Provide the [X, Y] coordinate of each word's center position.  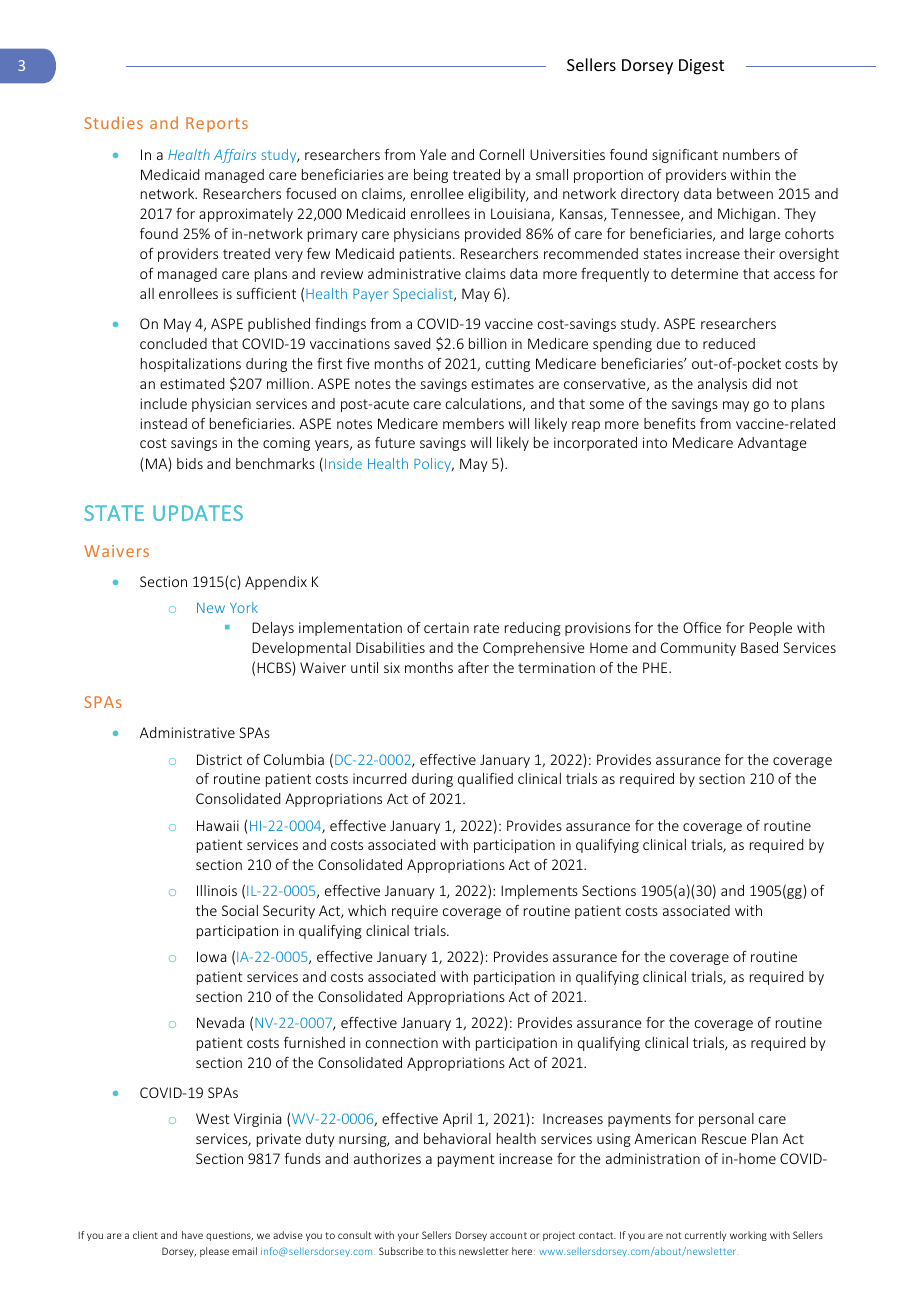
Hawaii [218, 825]
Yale [433, 154]
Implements [539, 892]
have [192, 1235]
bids [190, 463]
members [473, 423]
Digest [701, 67]
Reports [217, 124]
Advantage [772, 444]
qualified [485, 780]
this [447, 1251]
